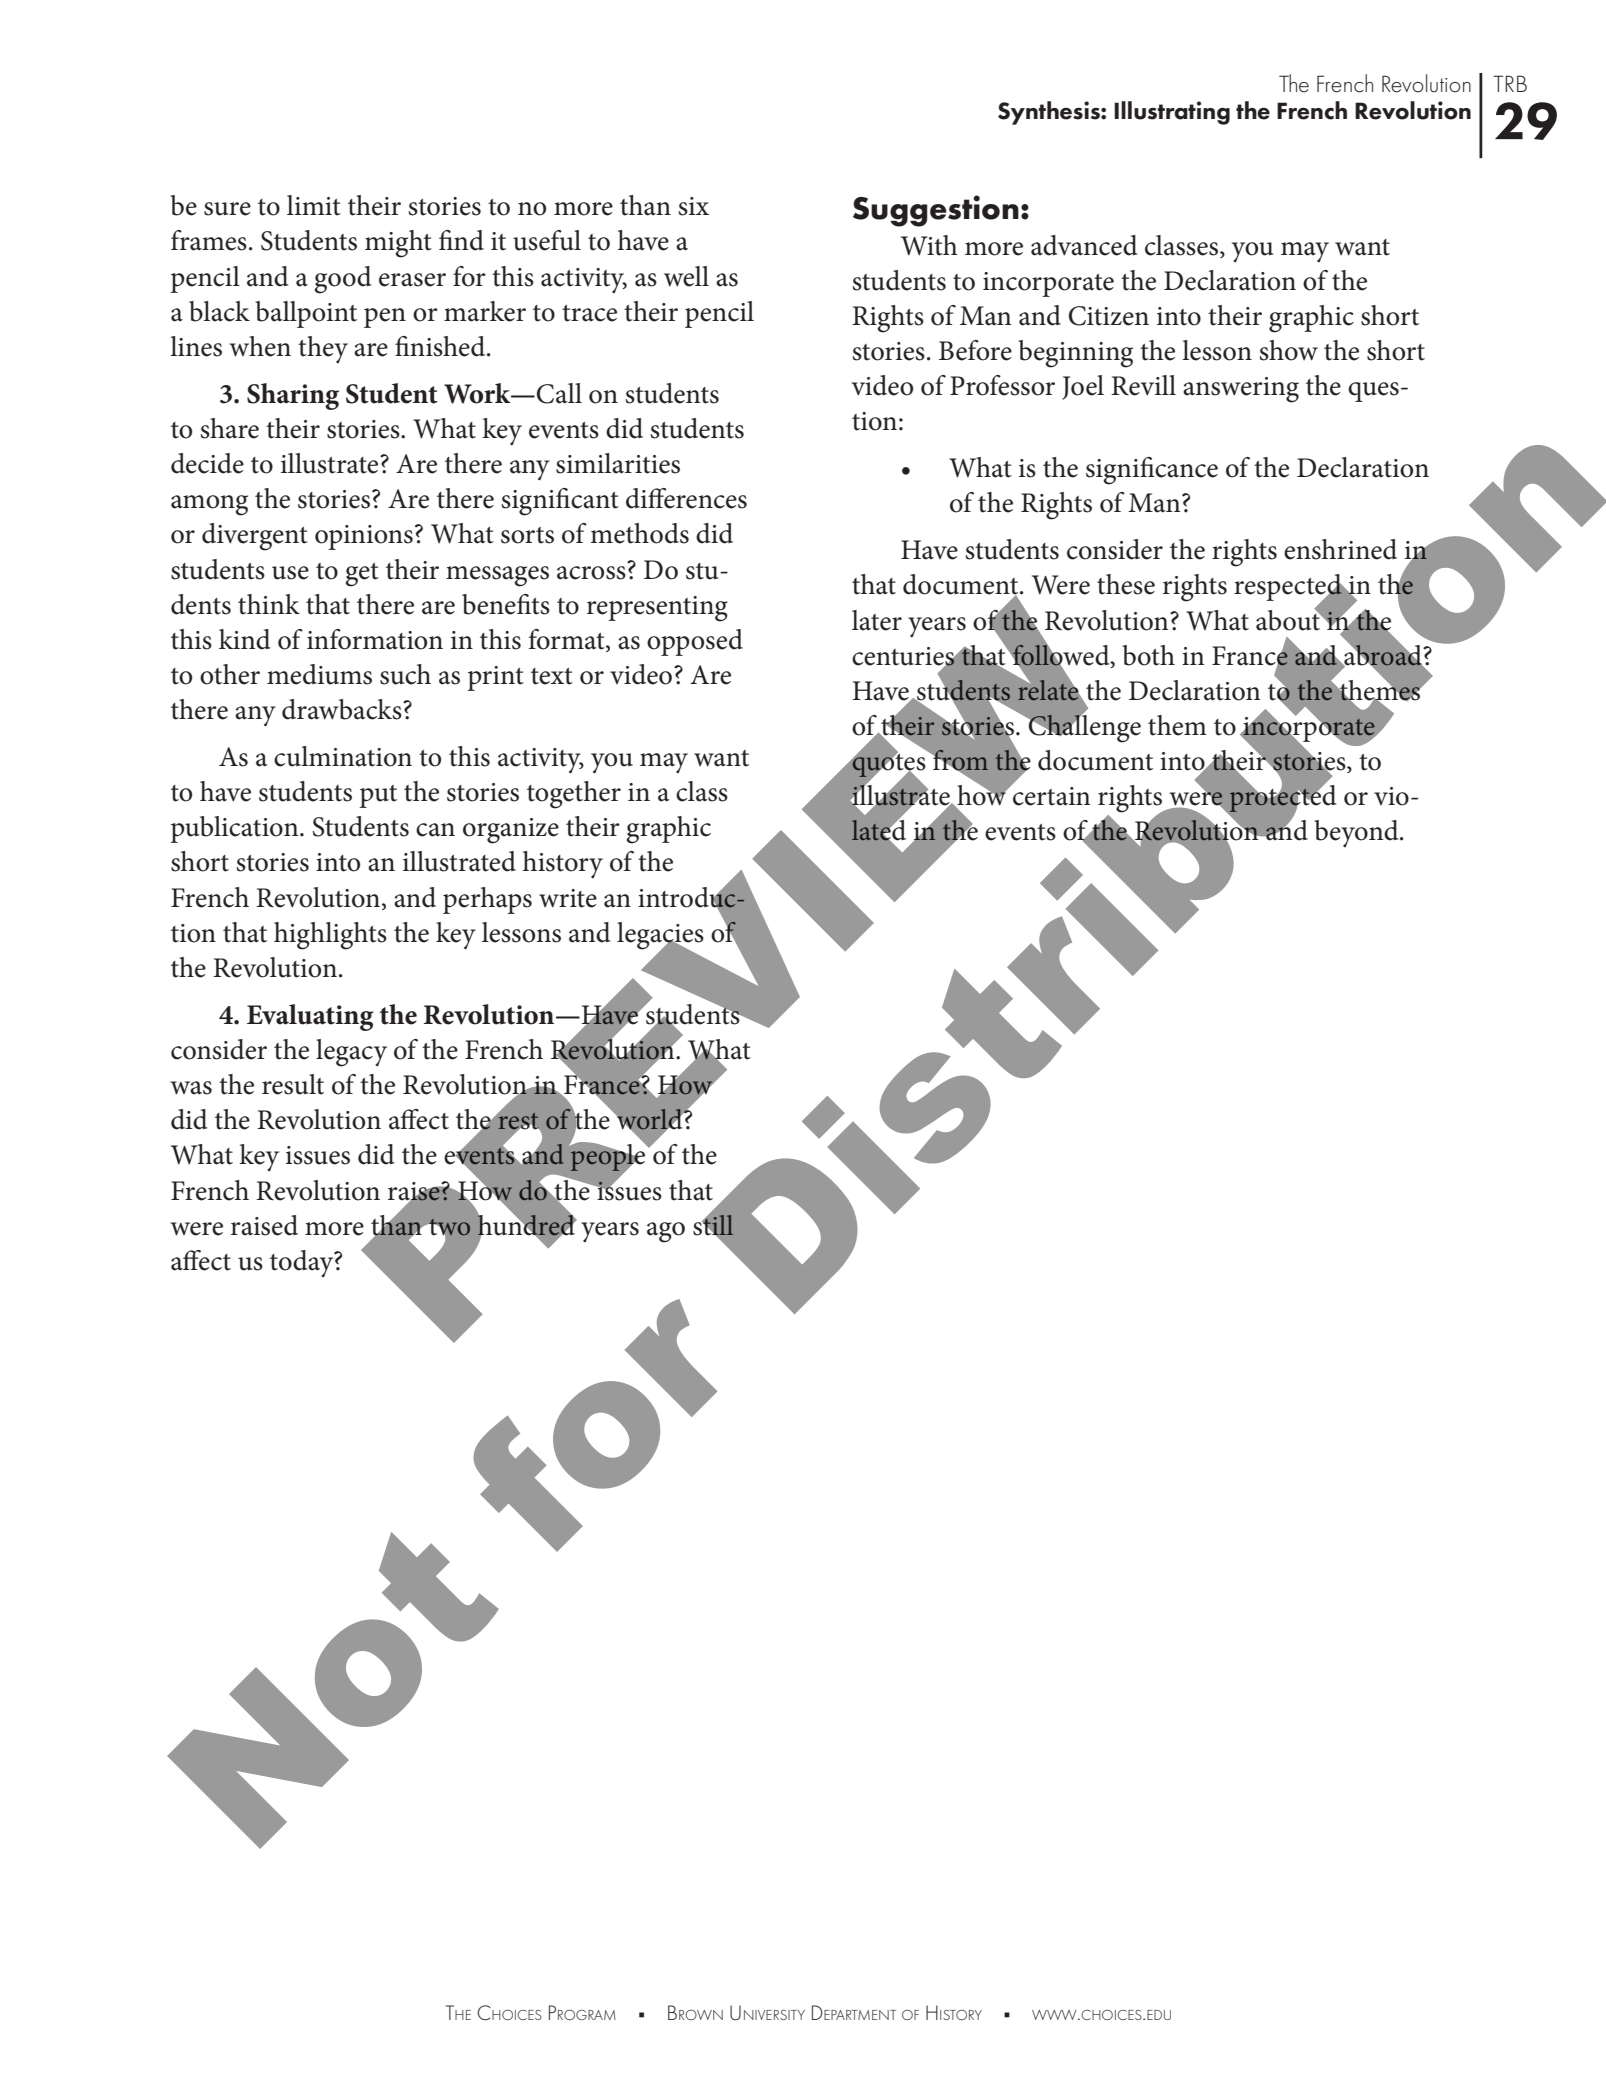 The image size is (1606, 2093). I want to click on TRB, so click(1510, 83).
